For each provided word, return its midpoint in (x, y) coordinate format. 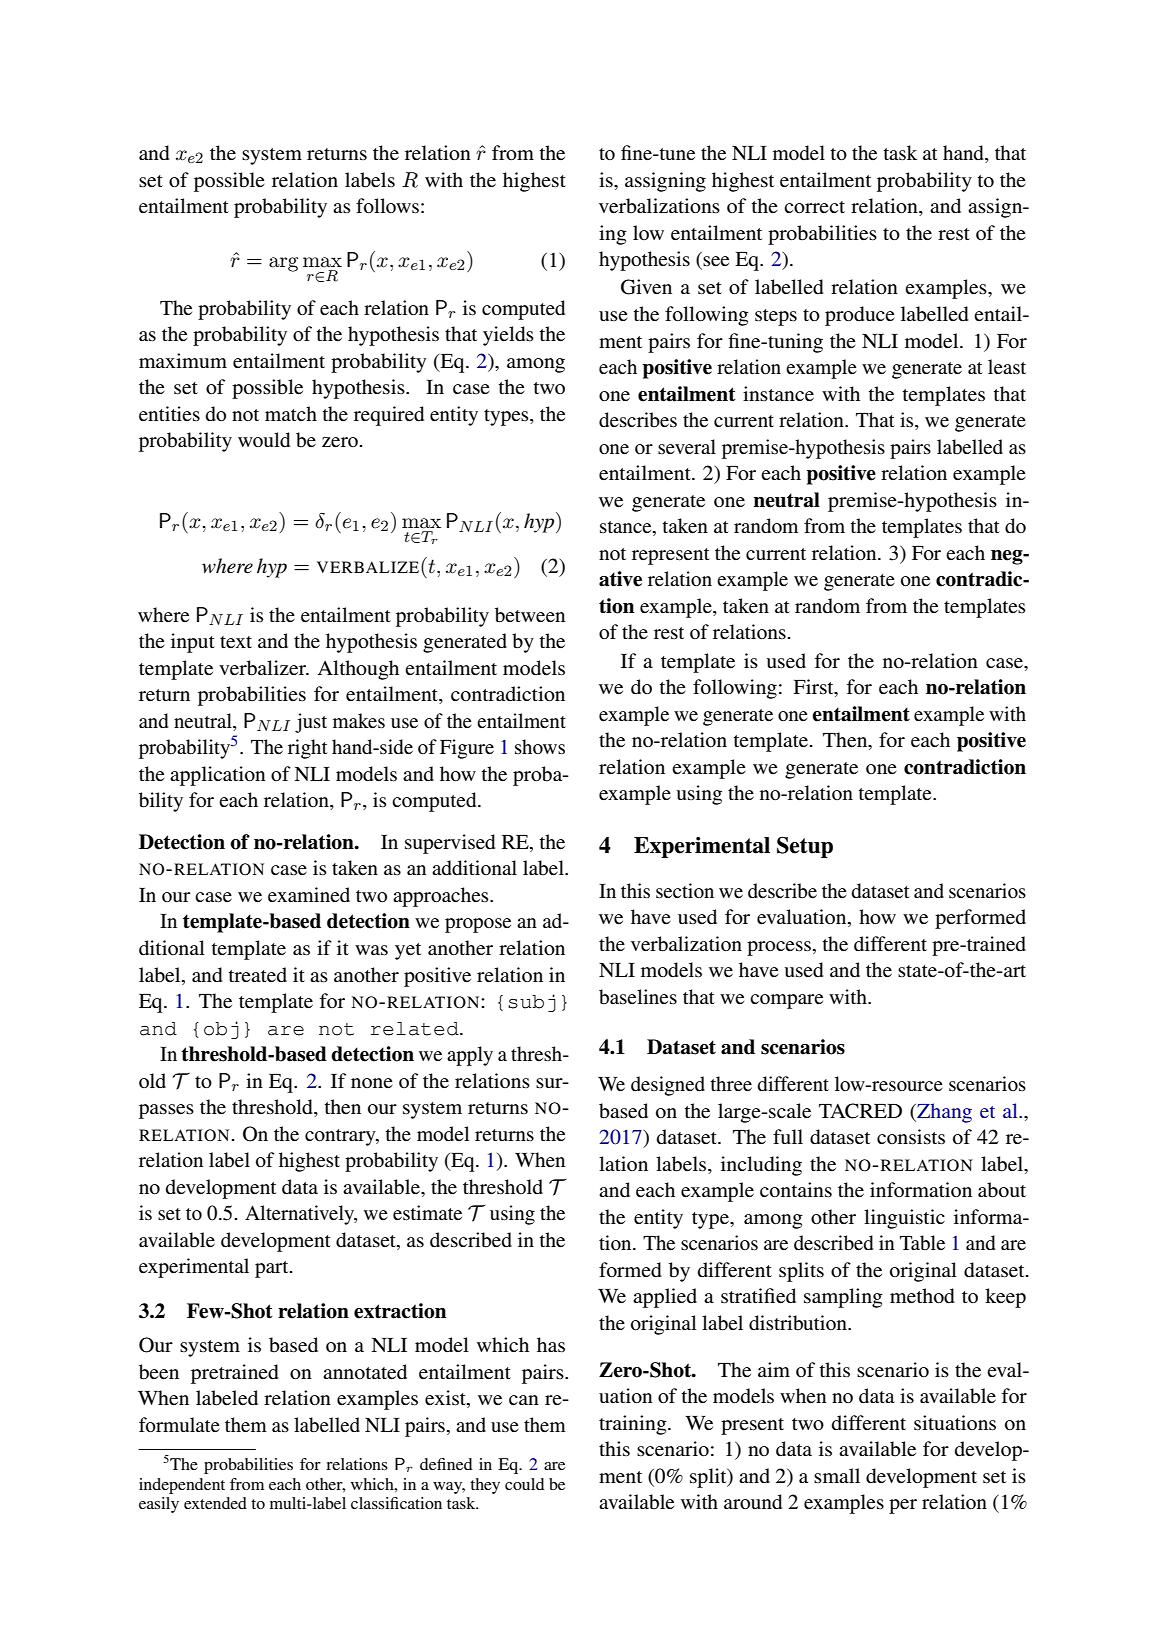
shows (540, 747)
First (814, 688)
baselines (638, 997)
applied (665, 1298)
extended (215, 1503)
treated (258, 974)
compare (786, 1001)
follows (387, 206)
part (273, 1269)
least (1007, 367)
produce (860, 316)
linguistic (904, 1219)
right (308, 749)
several (687, 446)
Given (646, 287)
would (264, 440)
